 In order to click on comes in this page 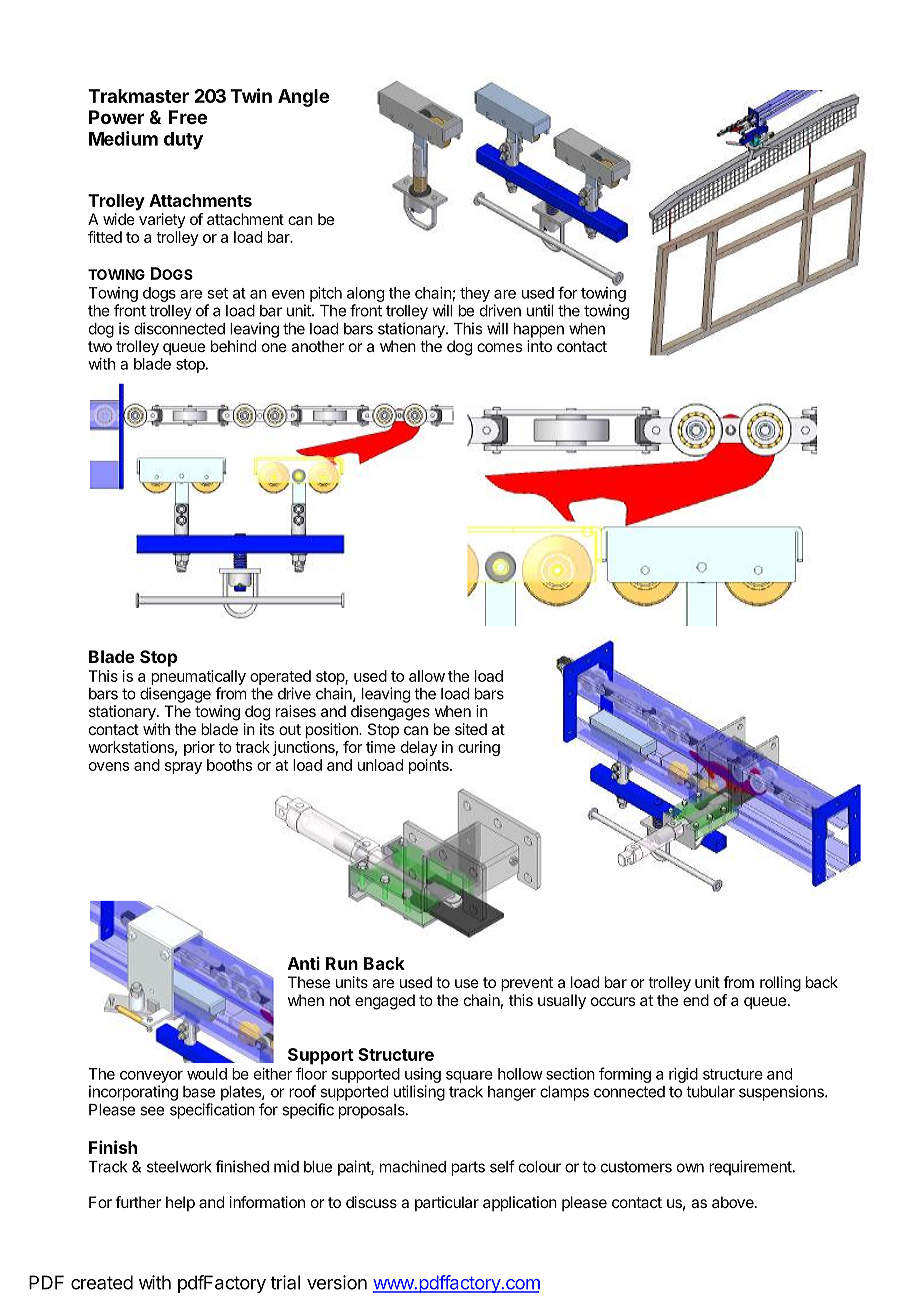, I will do `click(499, 347)`.
